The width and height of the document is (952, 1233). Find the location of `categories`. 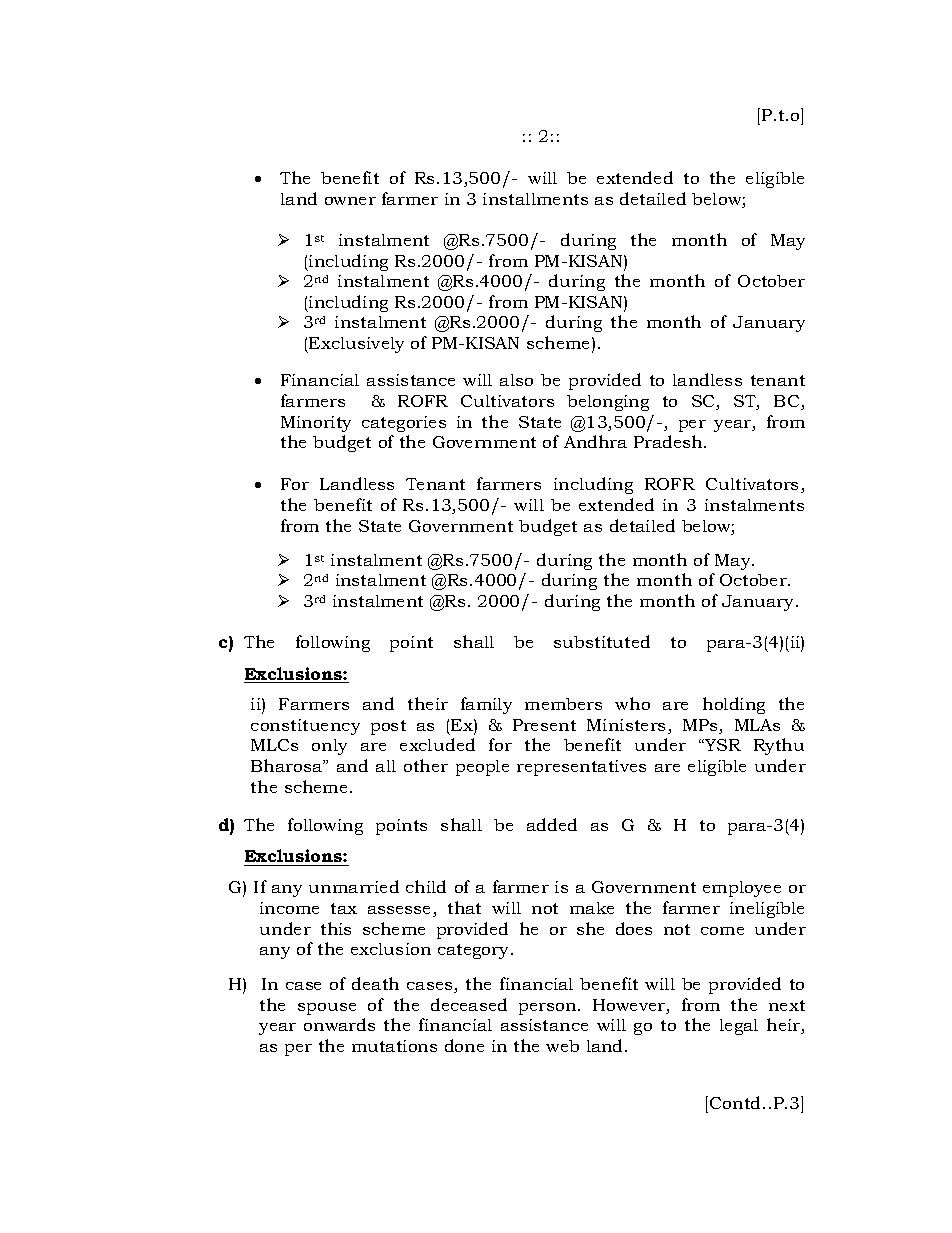

categories is located at coordinates (404, 424).
